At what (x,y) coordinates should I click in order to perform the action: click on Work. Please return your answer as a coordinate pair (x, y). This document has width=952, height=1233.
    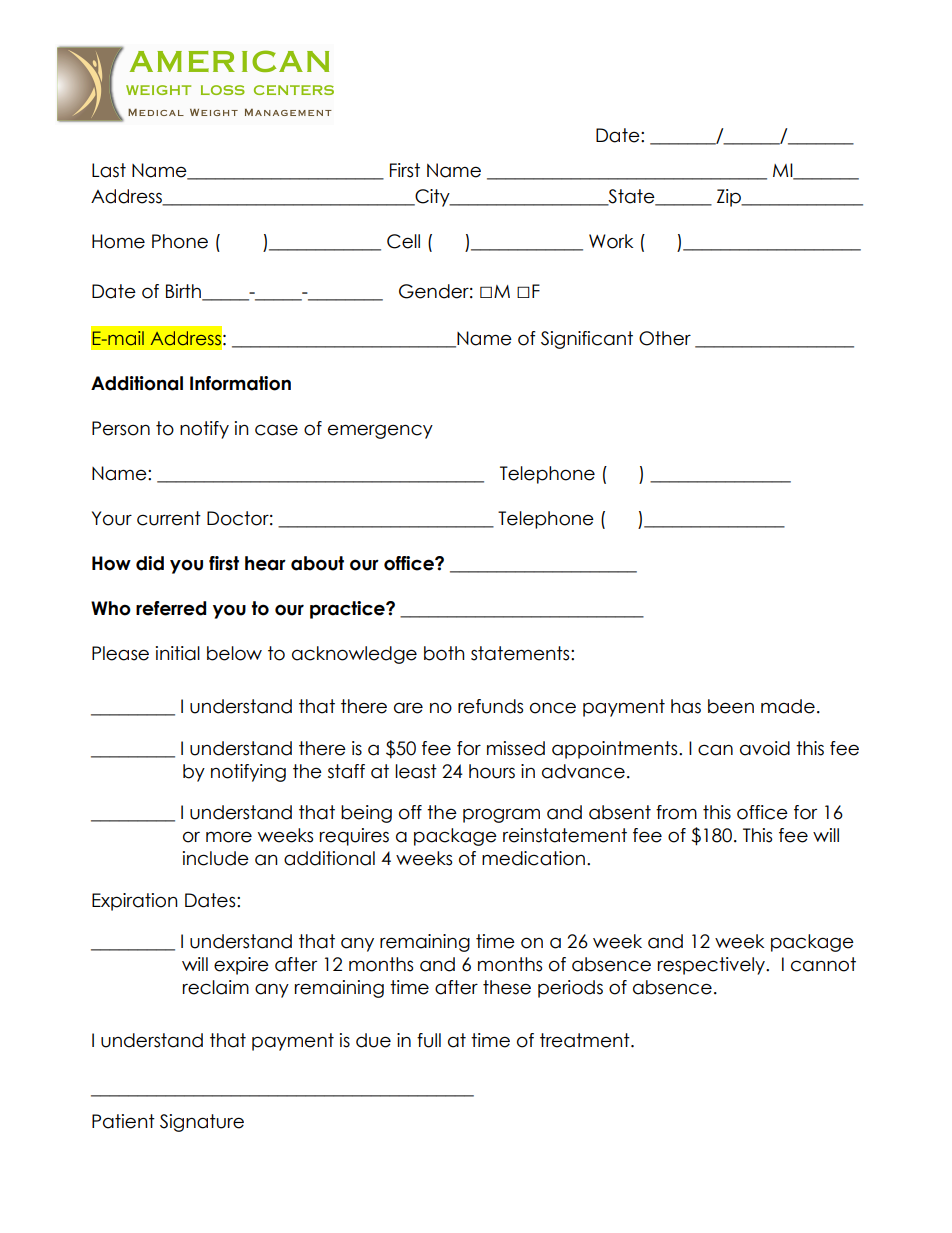
    Looking at the image, I should click on (611, 241).
